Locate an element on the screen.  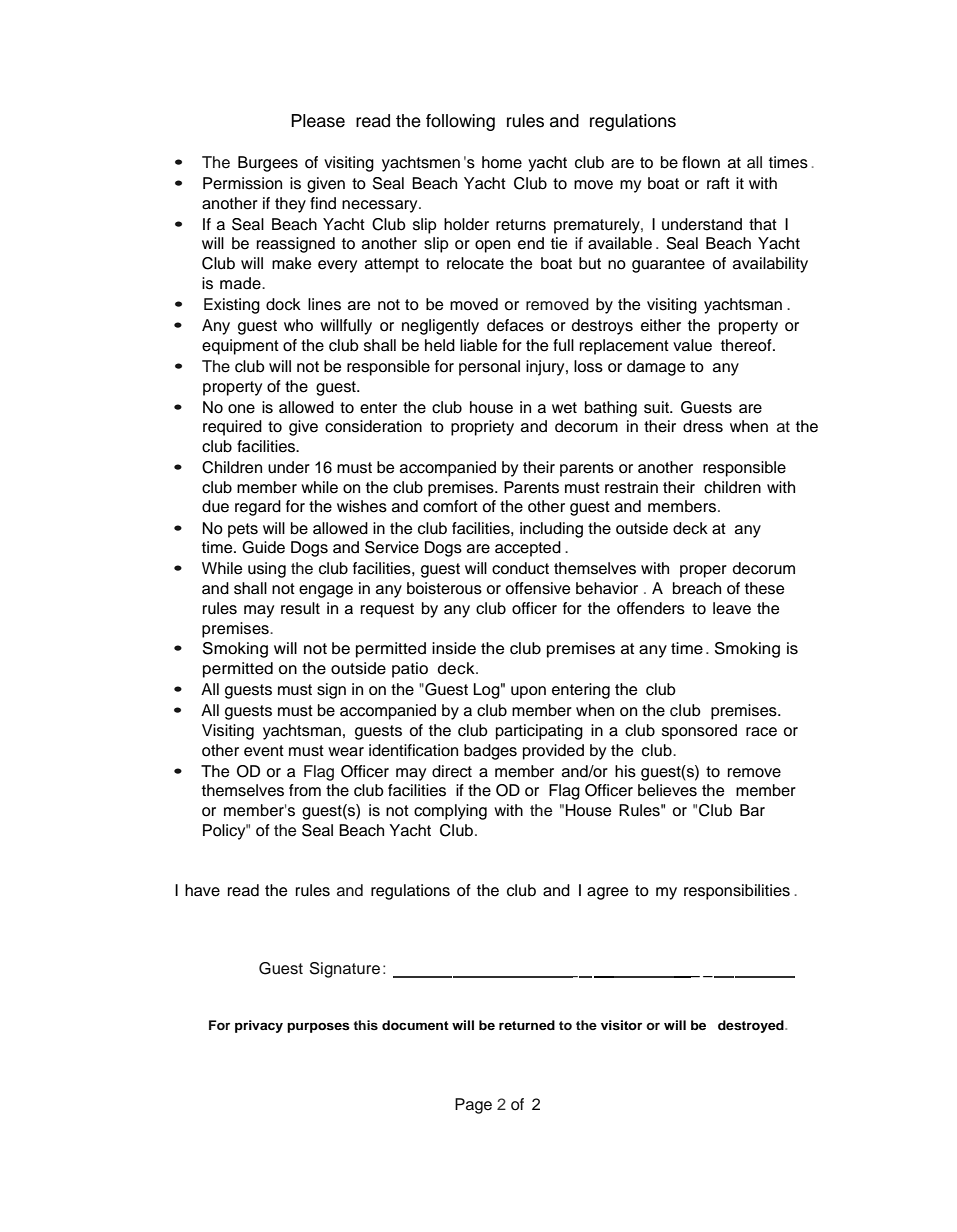
Permission is located at coordinates (242, 183).
